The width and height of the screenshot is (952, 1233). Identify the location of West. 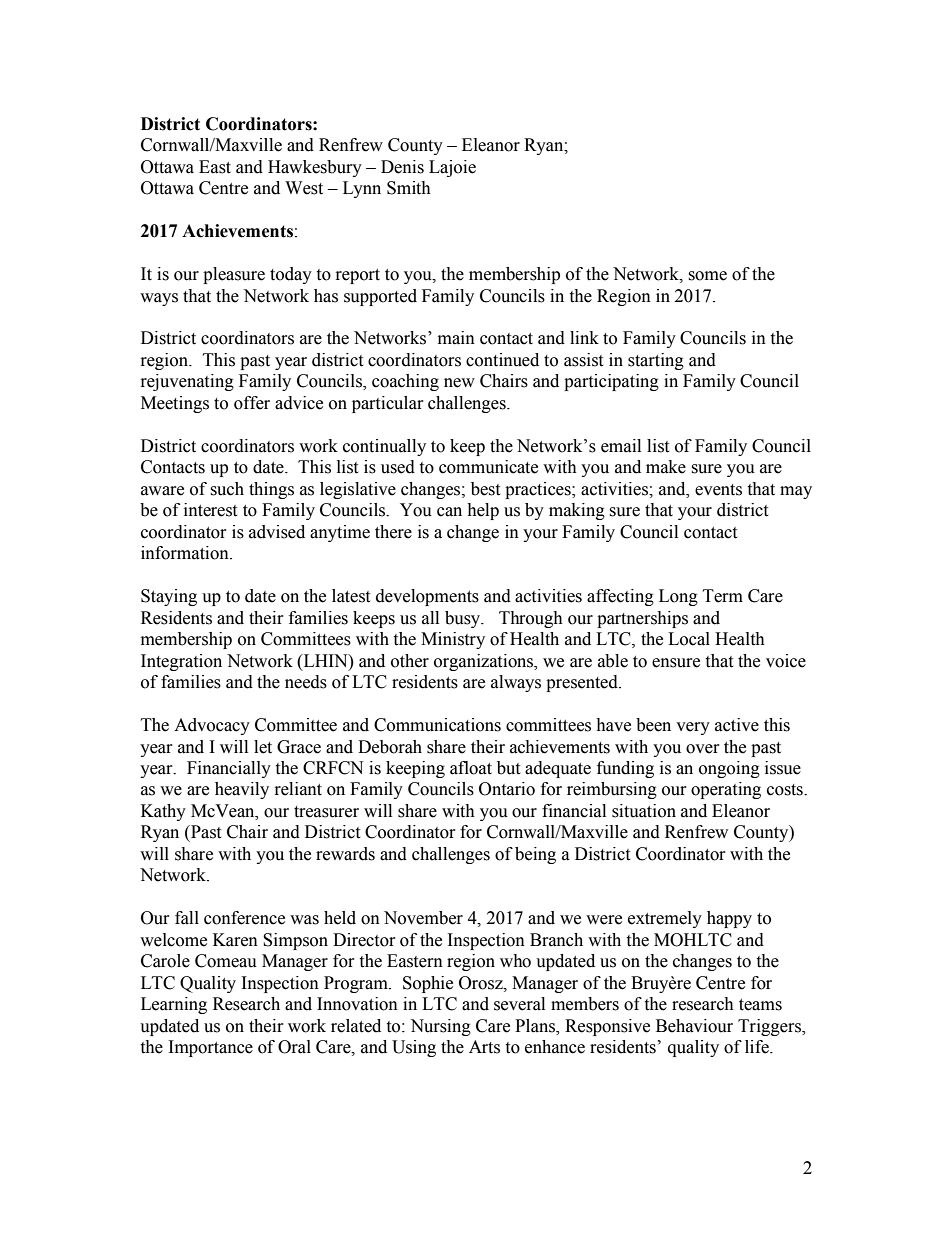
(304, 188).
